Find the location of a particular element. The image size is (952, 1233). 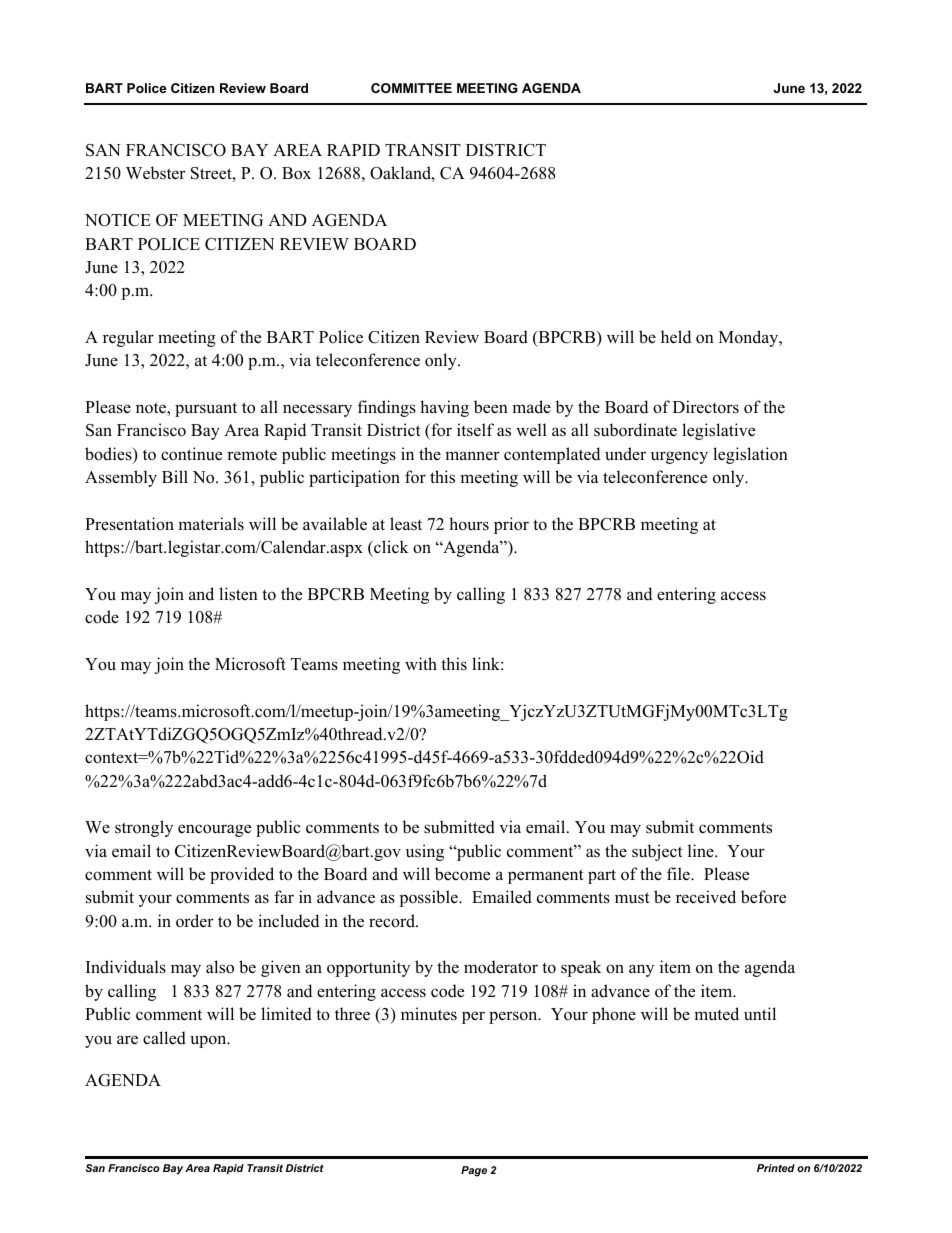

listen is located at coordinates (238, 594).
